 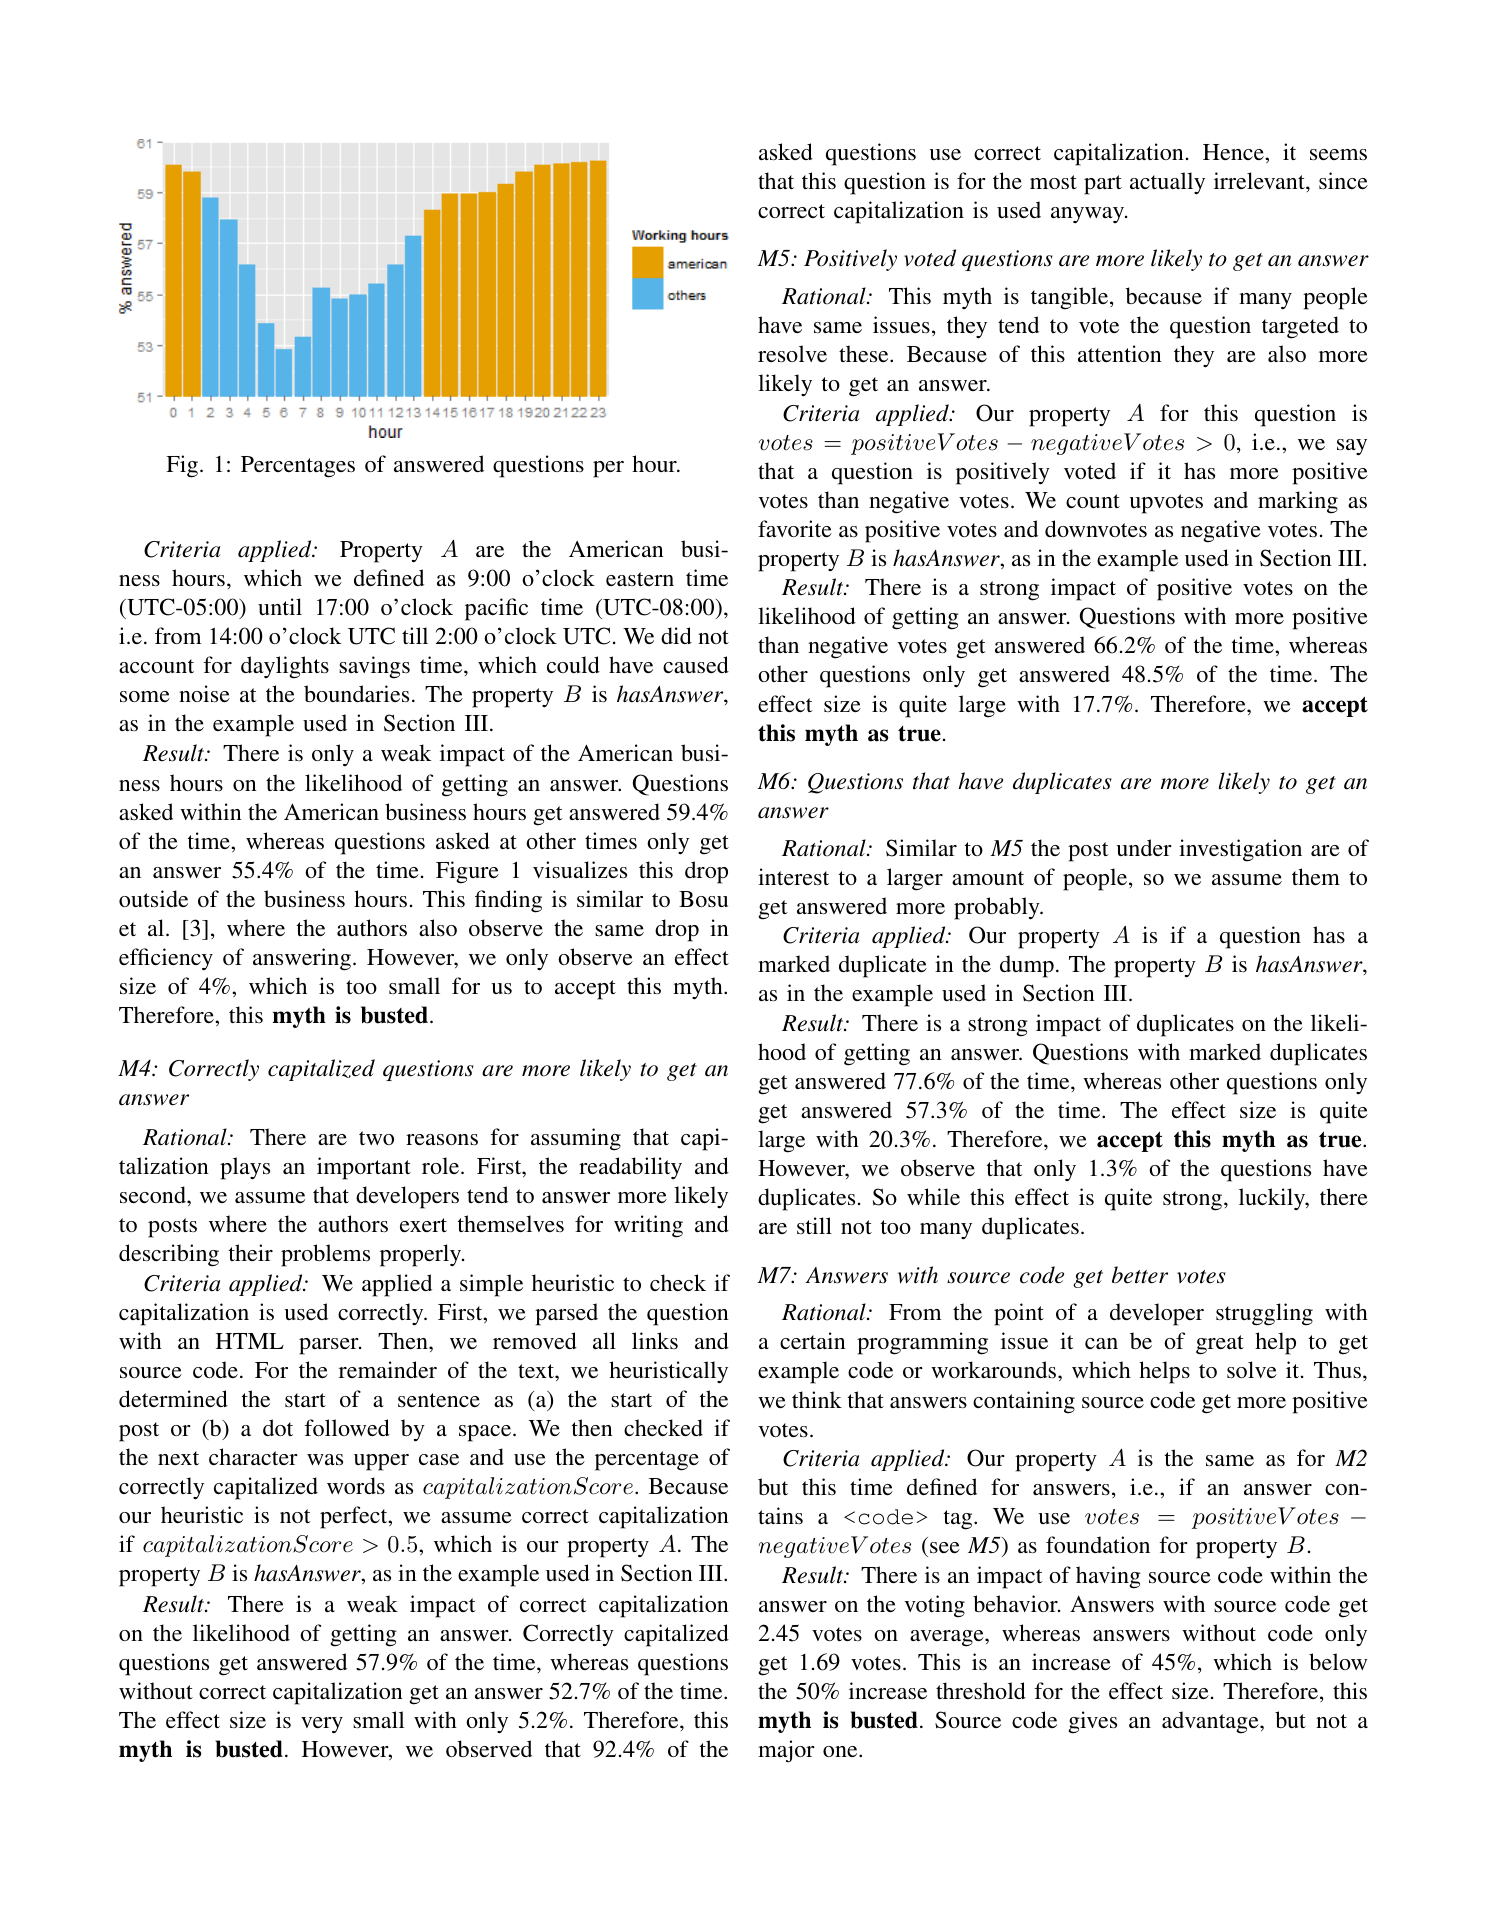 What do you see at coordinates (322, 1725) in the screenshot?
I see `very` at bounding box center [322, 1725].
